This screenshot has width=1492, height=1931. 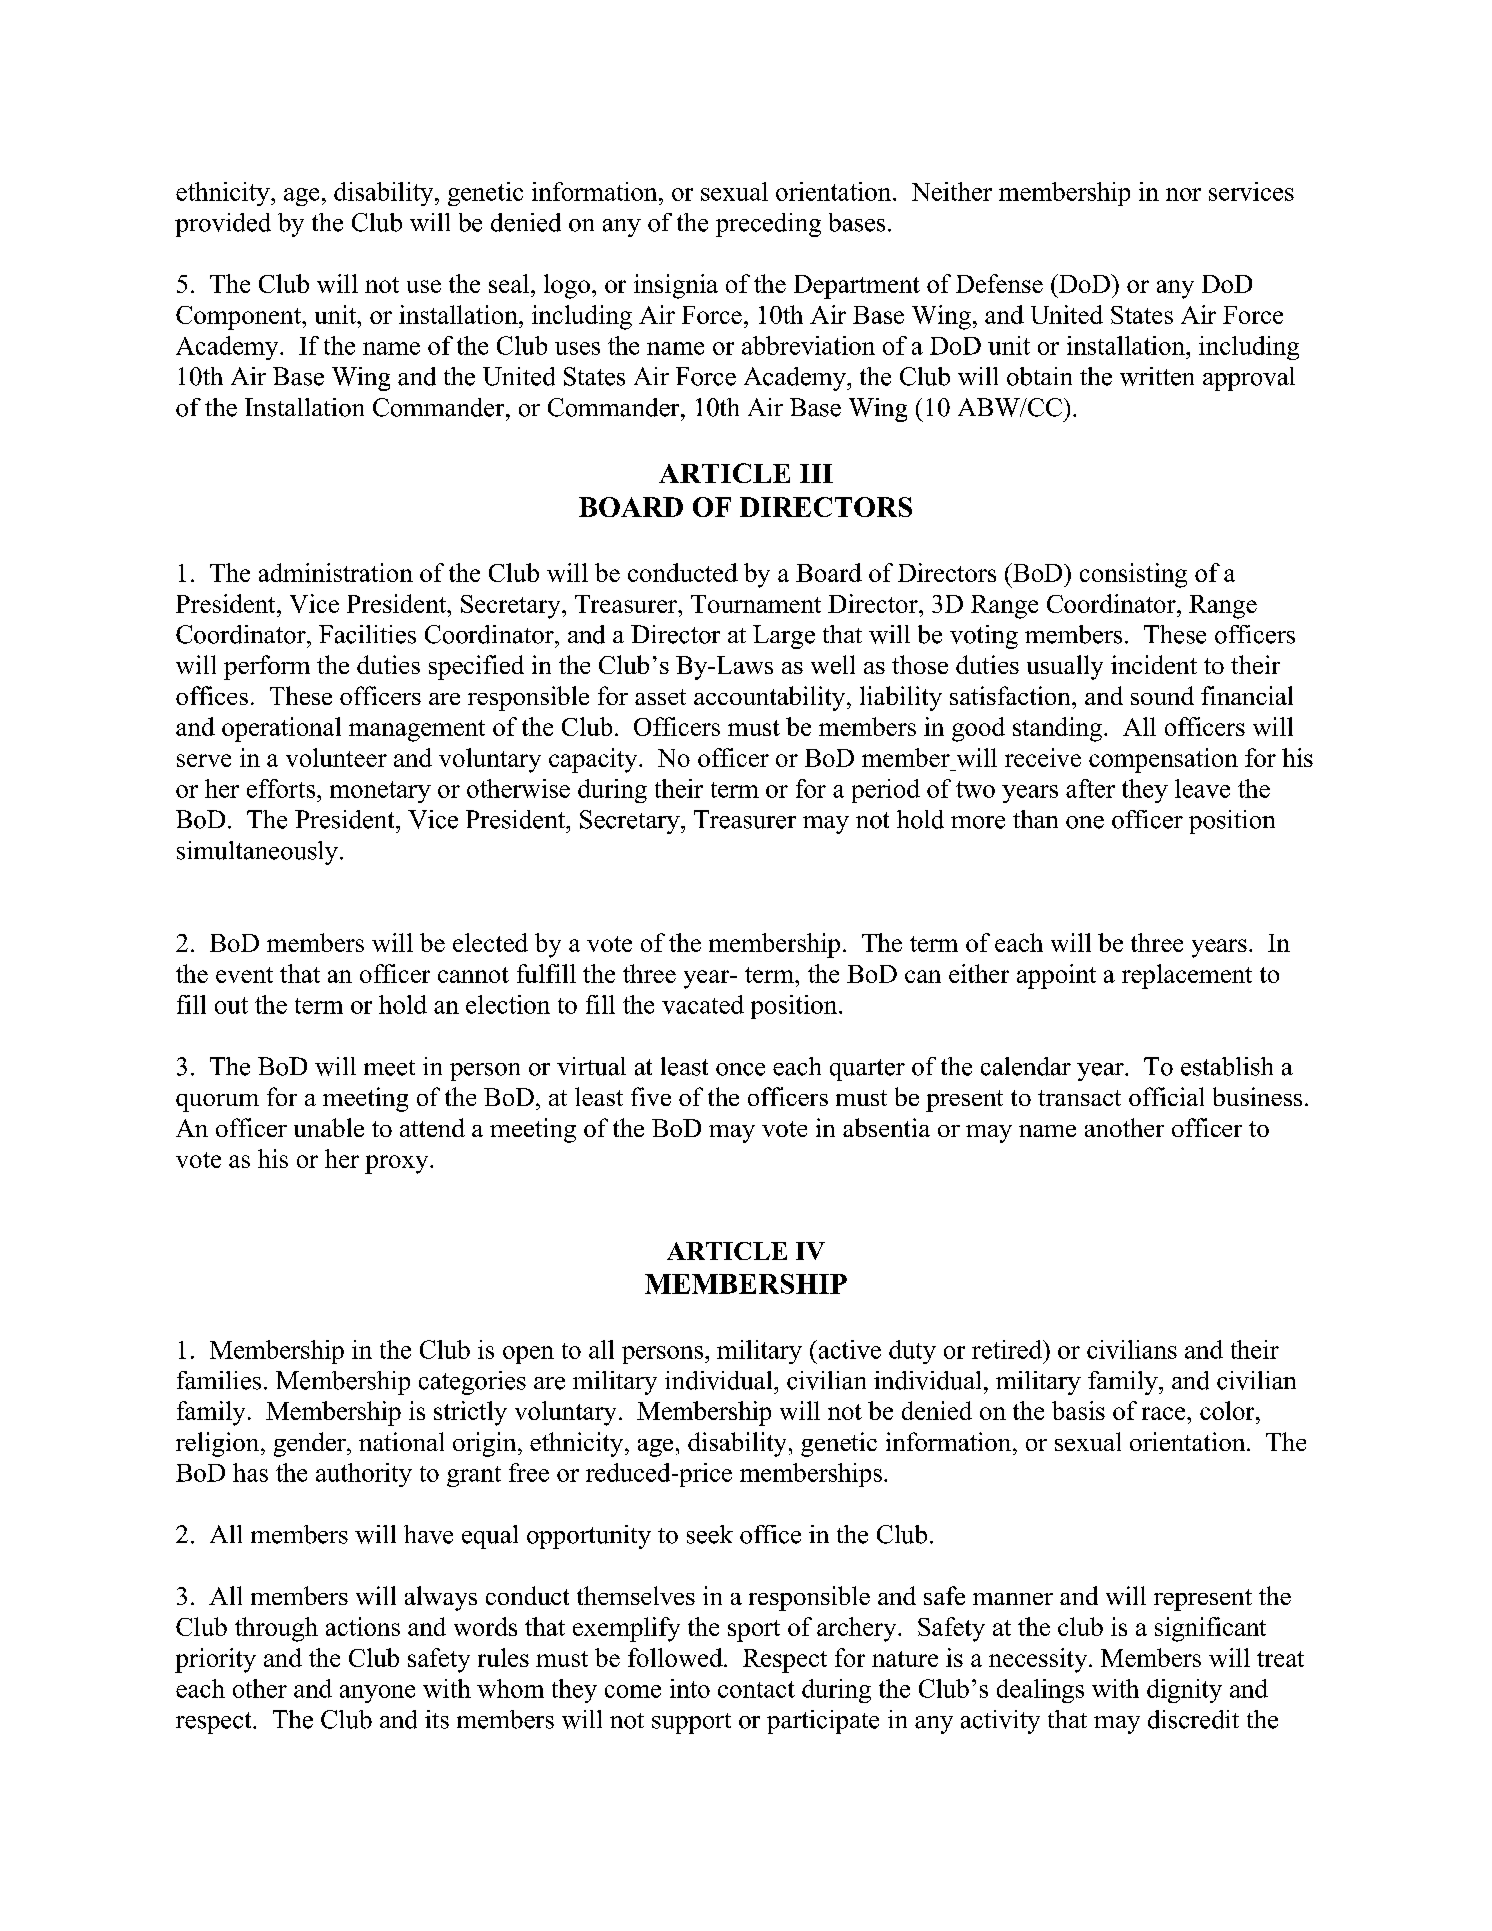 I want to click on accountability, so click(x=771, y=698).
